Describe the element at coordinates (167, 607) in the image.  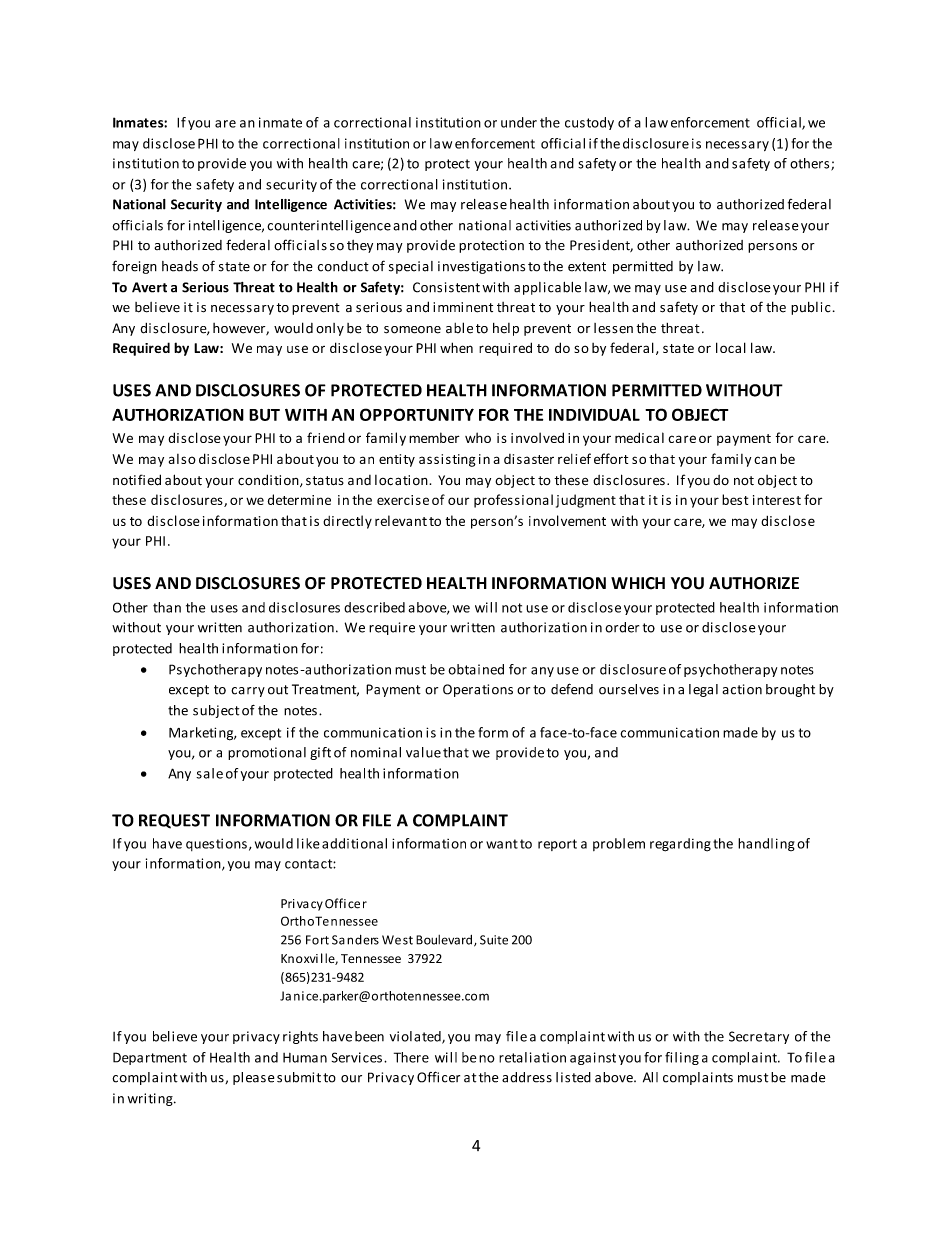
I see `than` at that location.
